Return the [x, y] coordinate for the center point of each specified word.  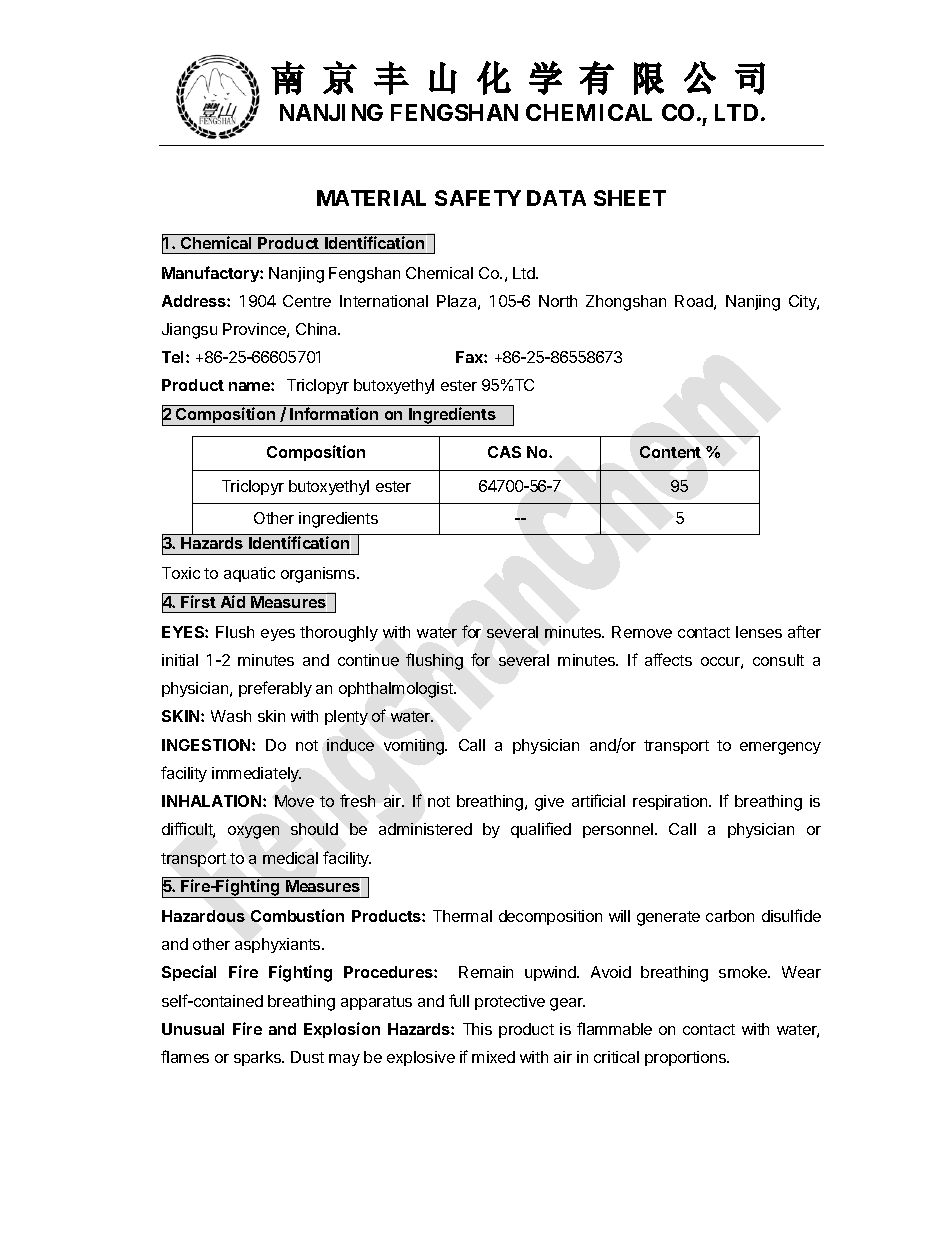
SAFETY [478, 198]
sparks [259, 1058]
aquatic [249, 574]
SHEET [630, 198]
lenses [759, 632]
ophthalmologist [397, 690]
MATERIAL [371, 198]
